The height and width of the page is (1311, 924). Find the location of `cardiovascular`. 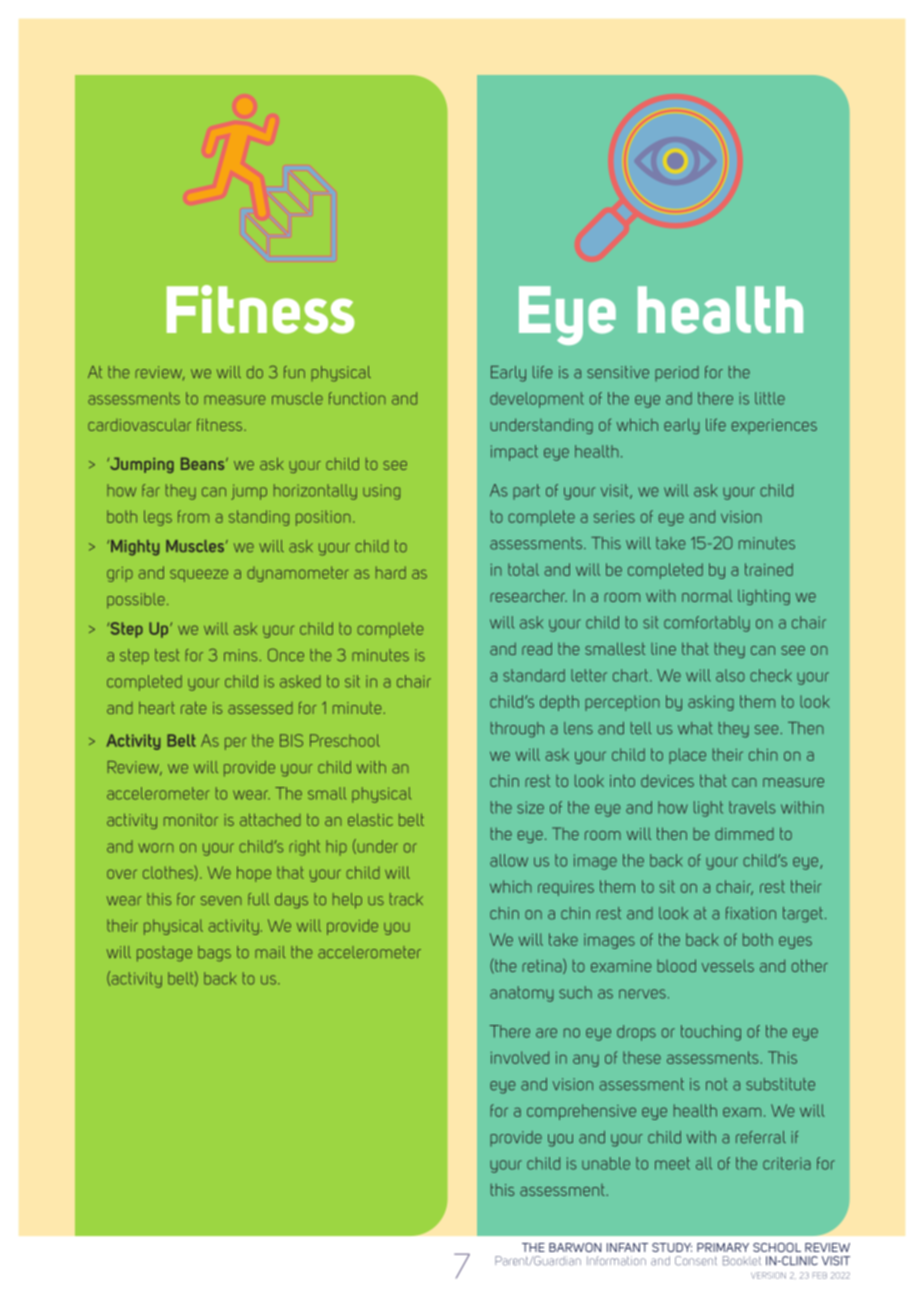

cardiovascular is located at coordinates (139, 425).
